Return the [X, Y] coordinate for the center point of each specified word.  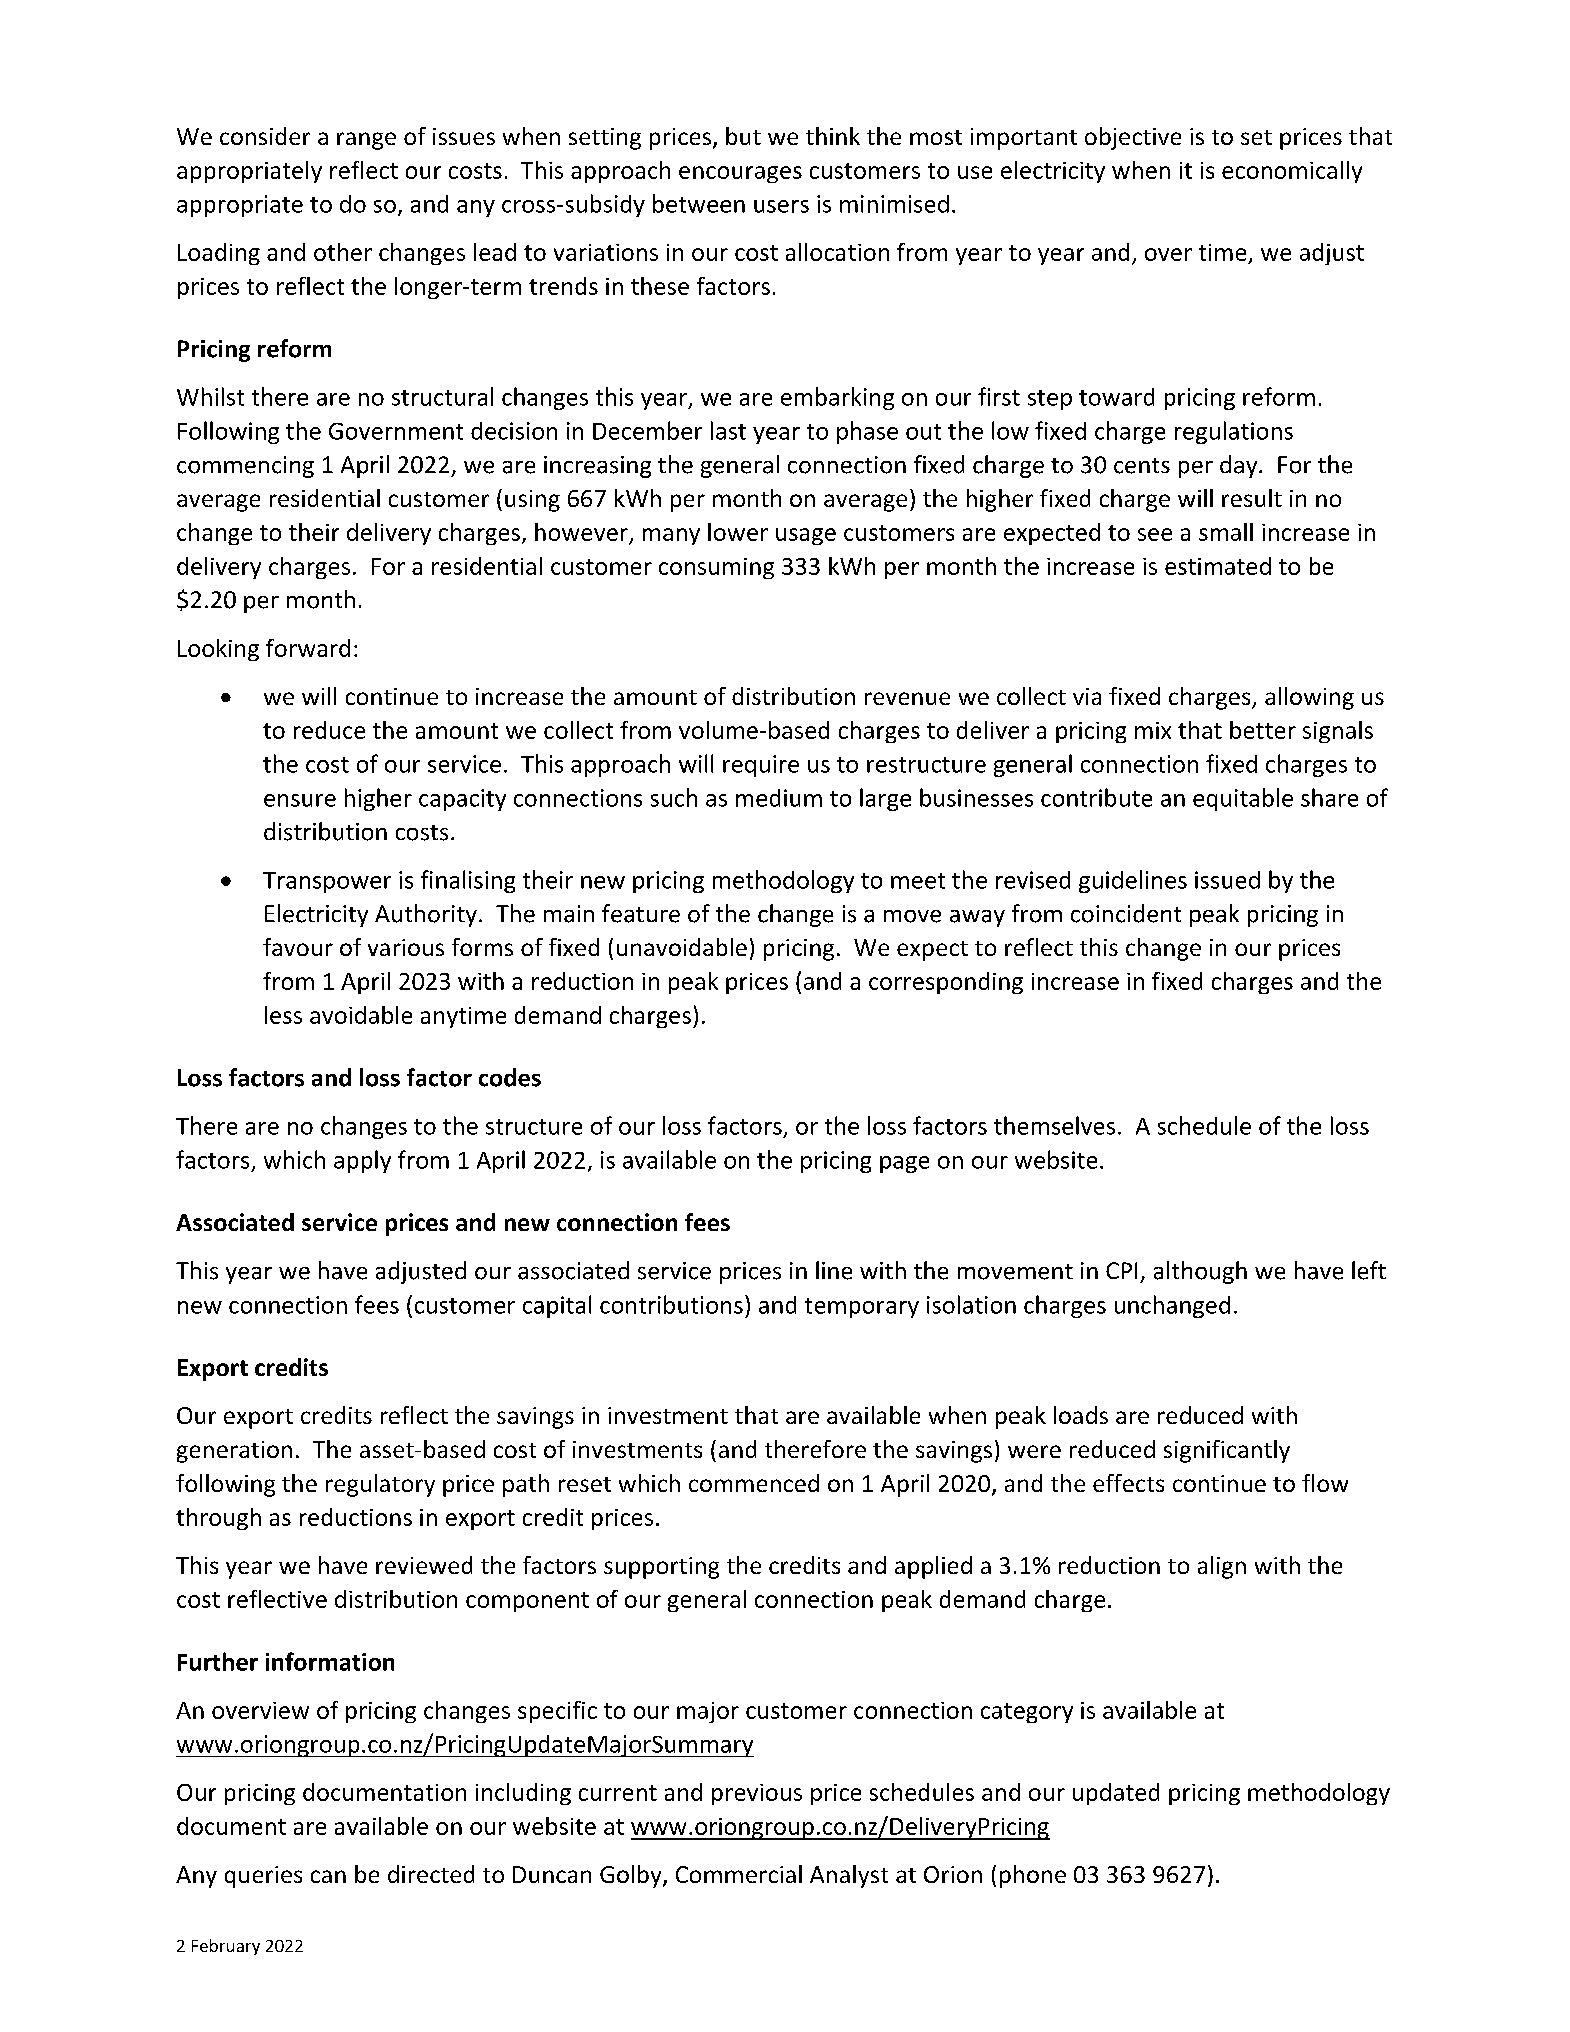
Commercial [739, 1874]
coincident [1126, 913]
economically [1292, 172]
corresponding [946, 983]
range [366, 141]
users [781, 206]
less [283, 1015]
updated [1116, 1794]
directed [431, 1874]
